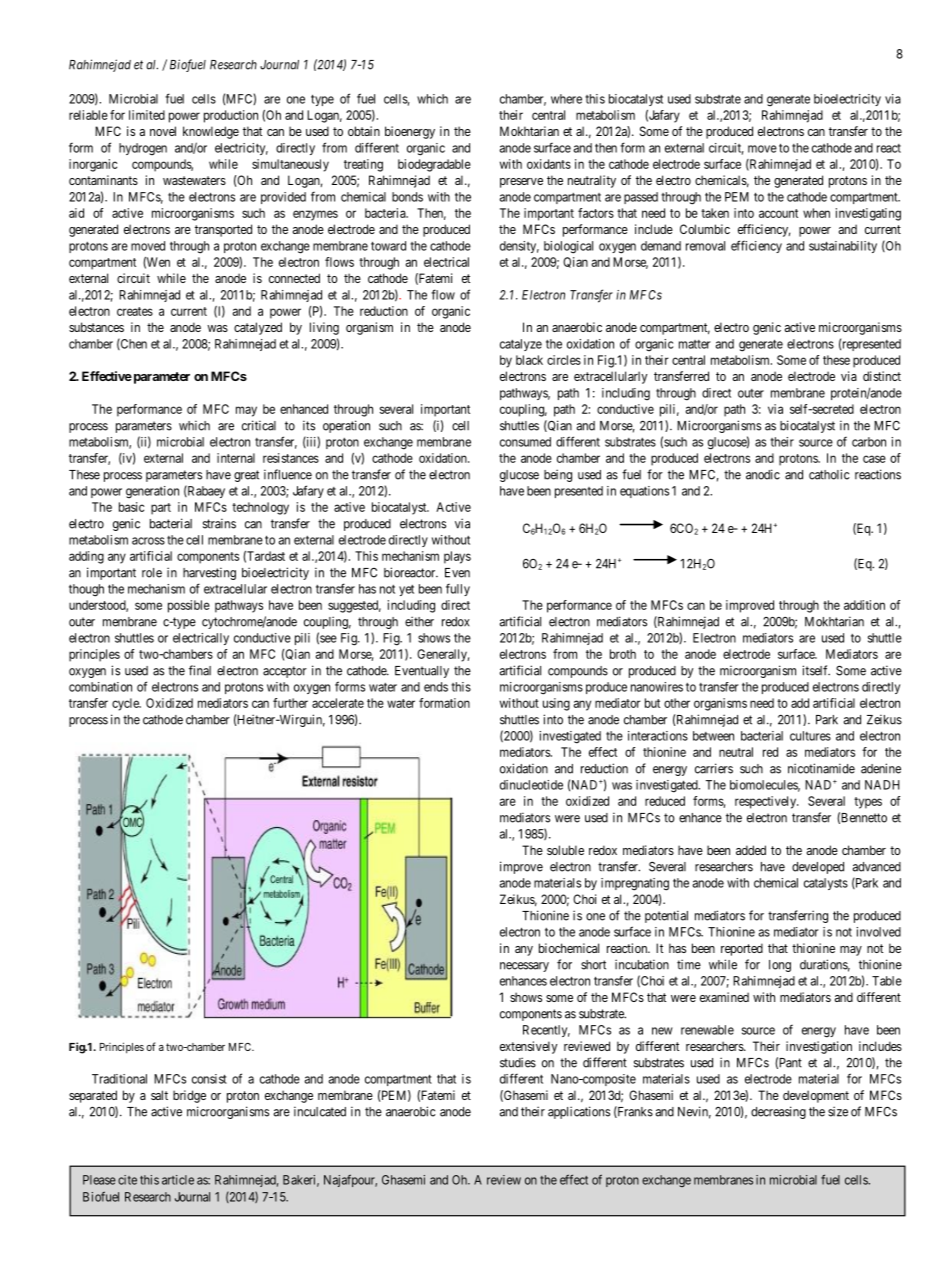  I want to click on consist, so click(209, 1079).
